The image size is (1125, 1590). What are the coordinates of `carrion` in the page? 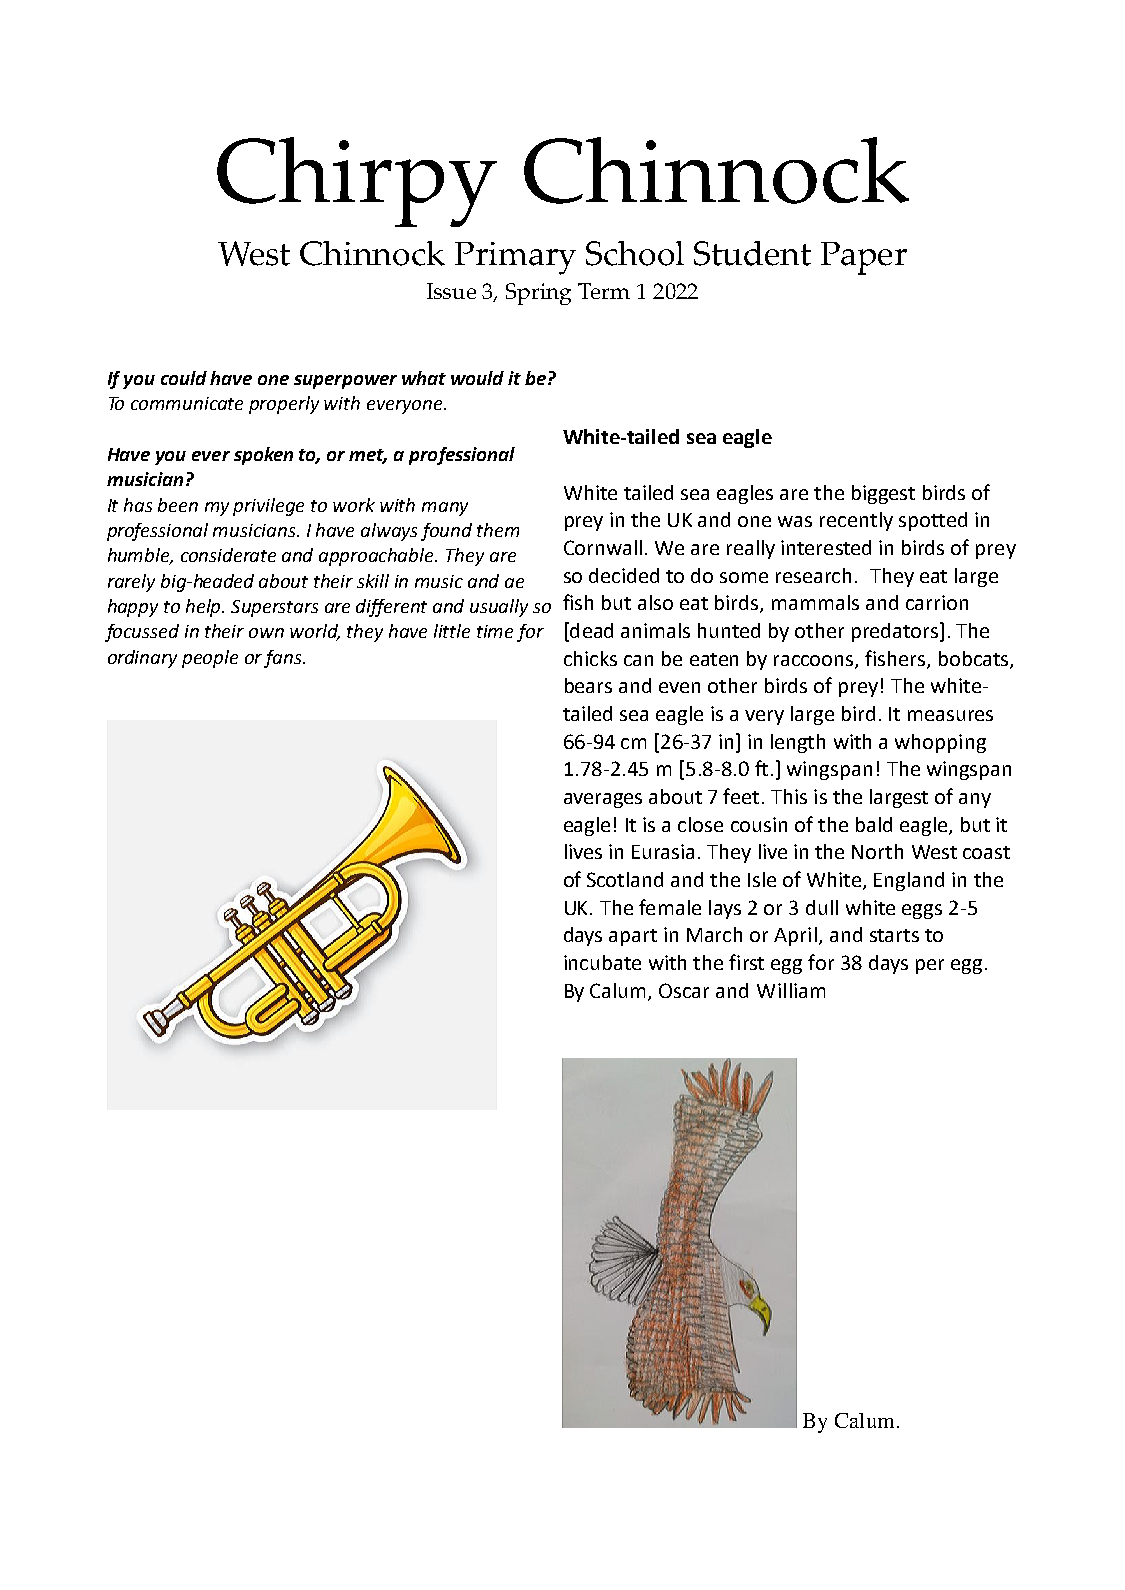 It's located at (937, 602).
